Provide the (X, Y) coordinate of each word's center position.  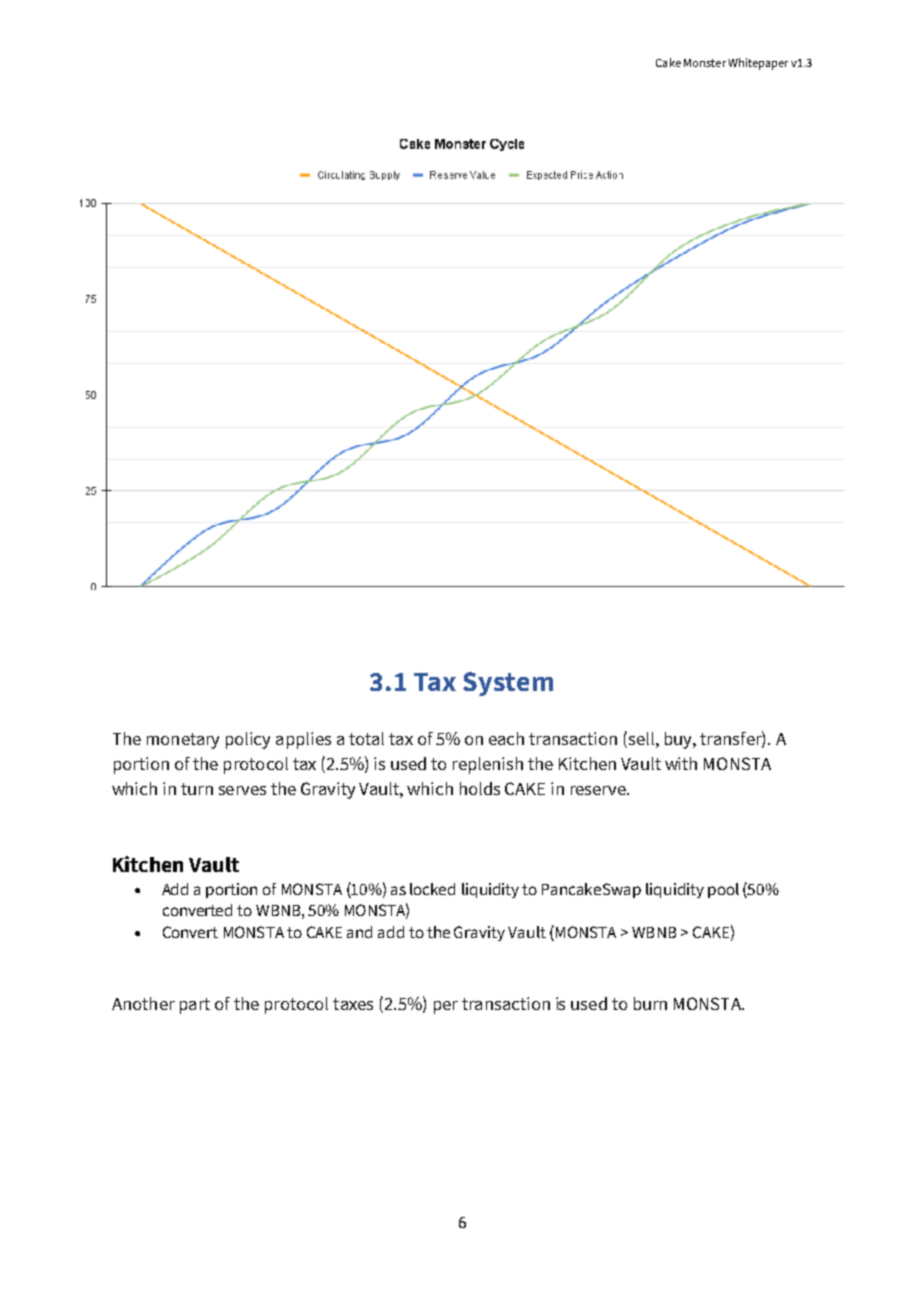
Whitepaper (758, 64)
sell (640, 740)
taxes (353, 1004)
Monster (705, 63)
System (508, 684)
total (366, 738)
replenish (488, 765)
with (681, 763)
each (506, 738)
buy (679, 740)
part (195, 1006)
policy (248, 740)
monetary (183, 741)
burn (650, 1003)
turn (197, 789)
